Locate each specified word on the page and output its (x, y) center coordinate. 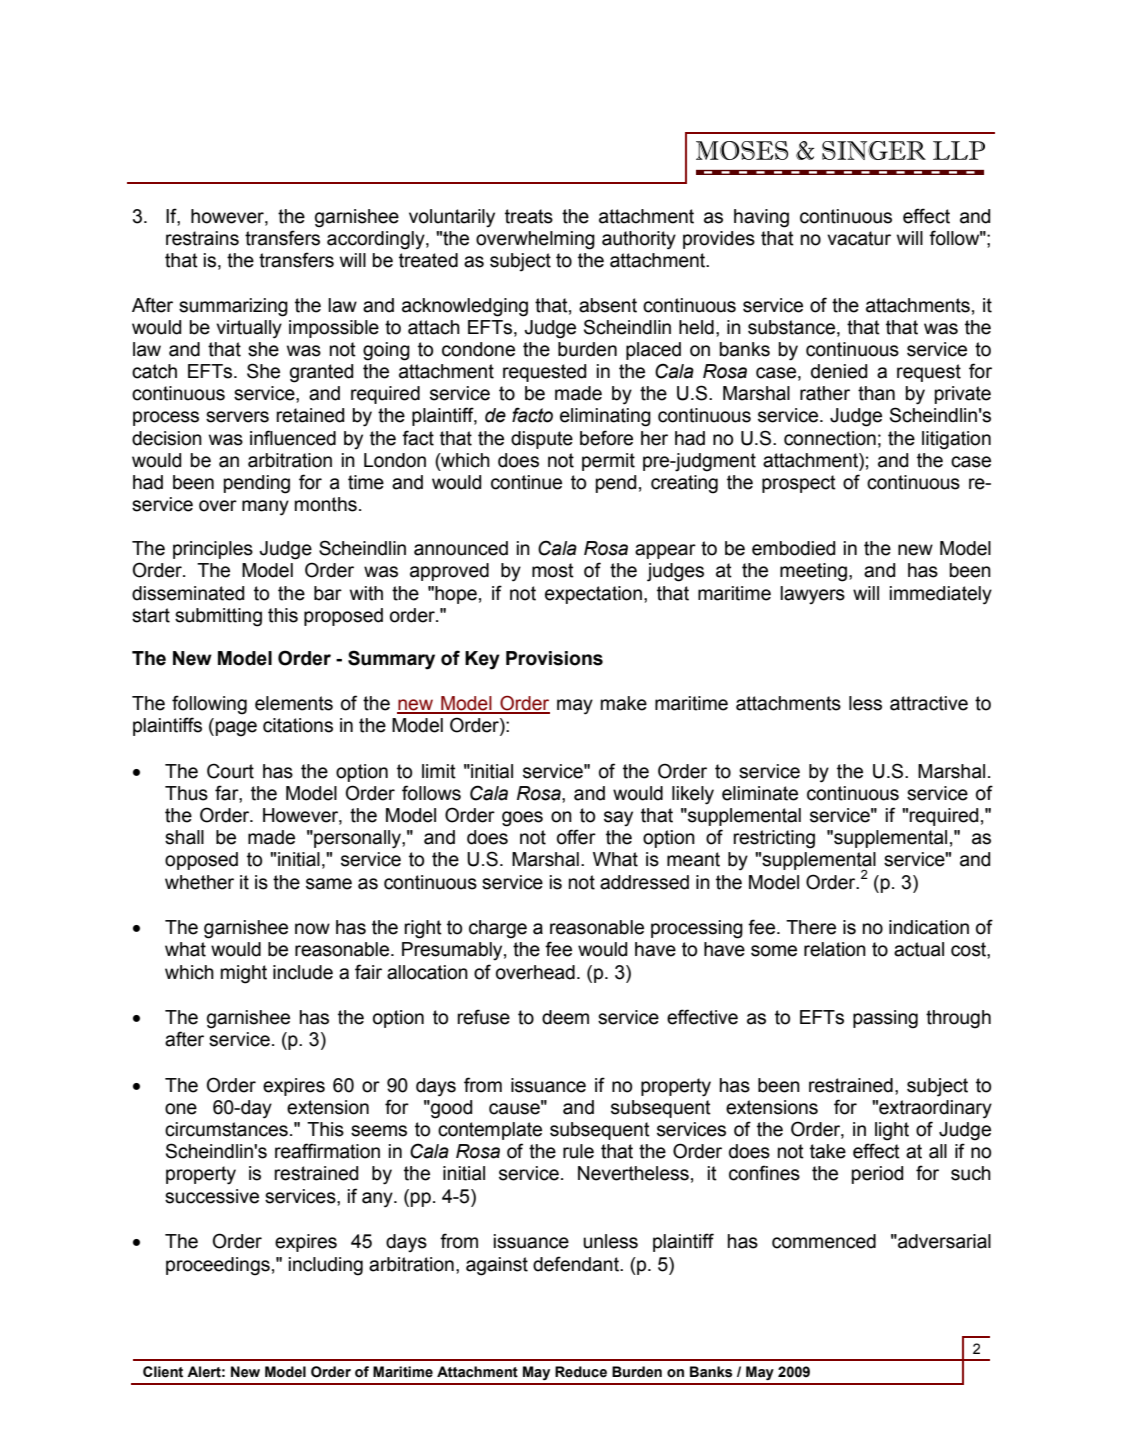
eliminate (760, 793)
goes (522, 819)
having (761, 218)
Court (230, 771)
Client (163, 1372)
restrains (202, 238)
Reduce (581, 1372)
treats (529, 216)
